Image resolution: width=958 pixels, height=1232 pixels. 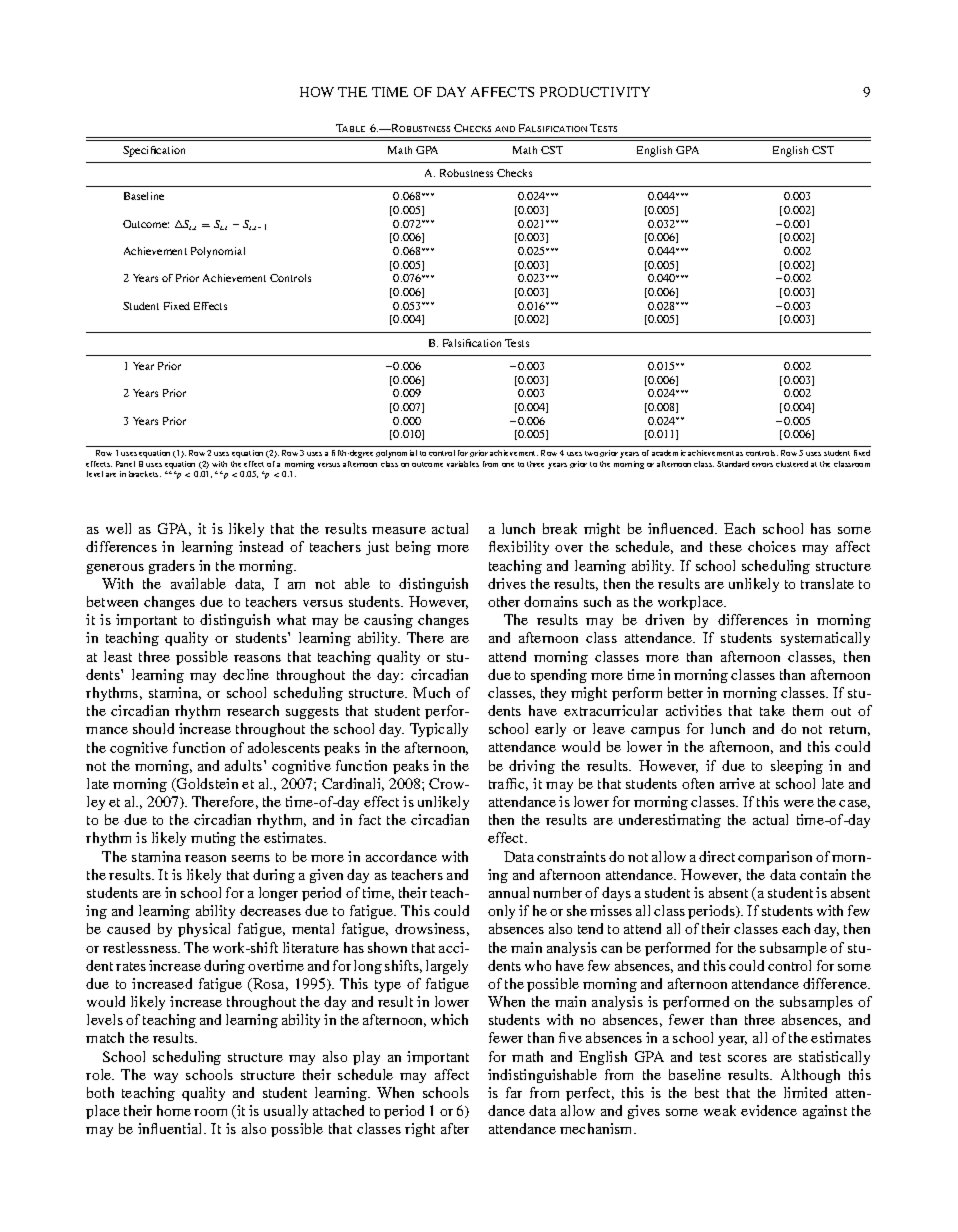 What do you see at coordinates (532, 767) in the document?
I see `driving` at bounding box center [532, 767].
